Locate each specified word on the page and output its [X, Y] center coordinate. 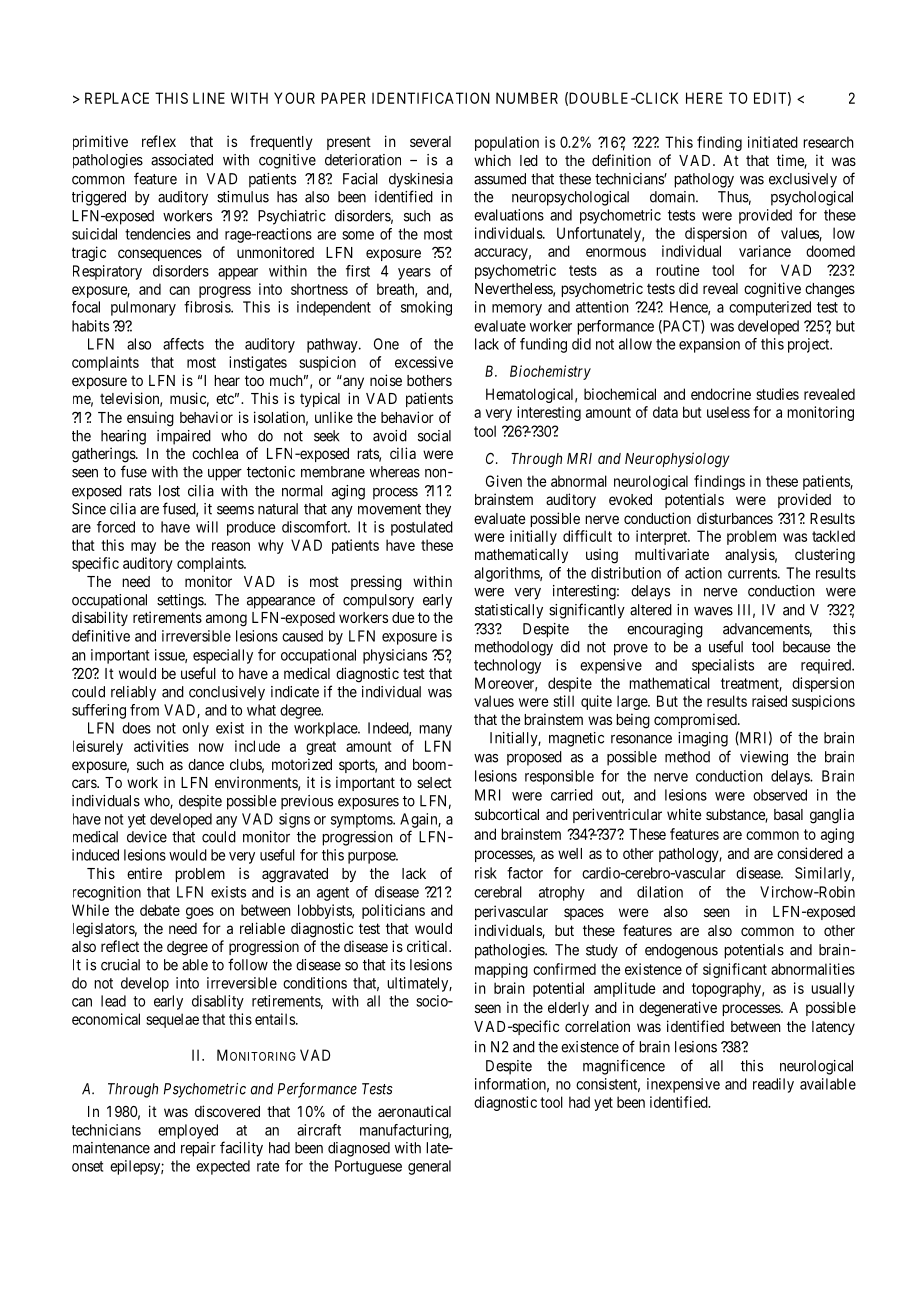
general [429, 1167]
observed [780, 795]
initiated [773, 142]
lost [169, 491]
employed [188, 1131]
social [434, 436]
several [430, 141]
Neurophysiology [677, 460]
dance [206, 764]
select [434, 782]
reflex [159, 141]
